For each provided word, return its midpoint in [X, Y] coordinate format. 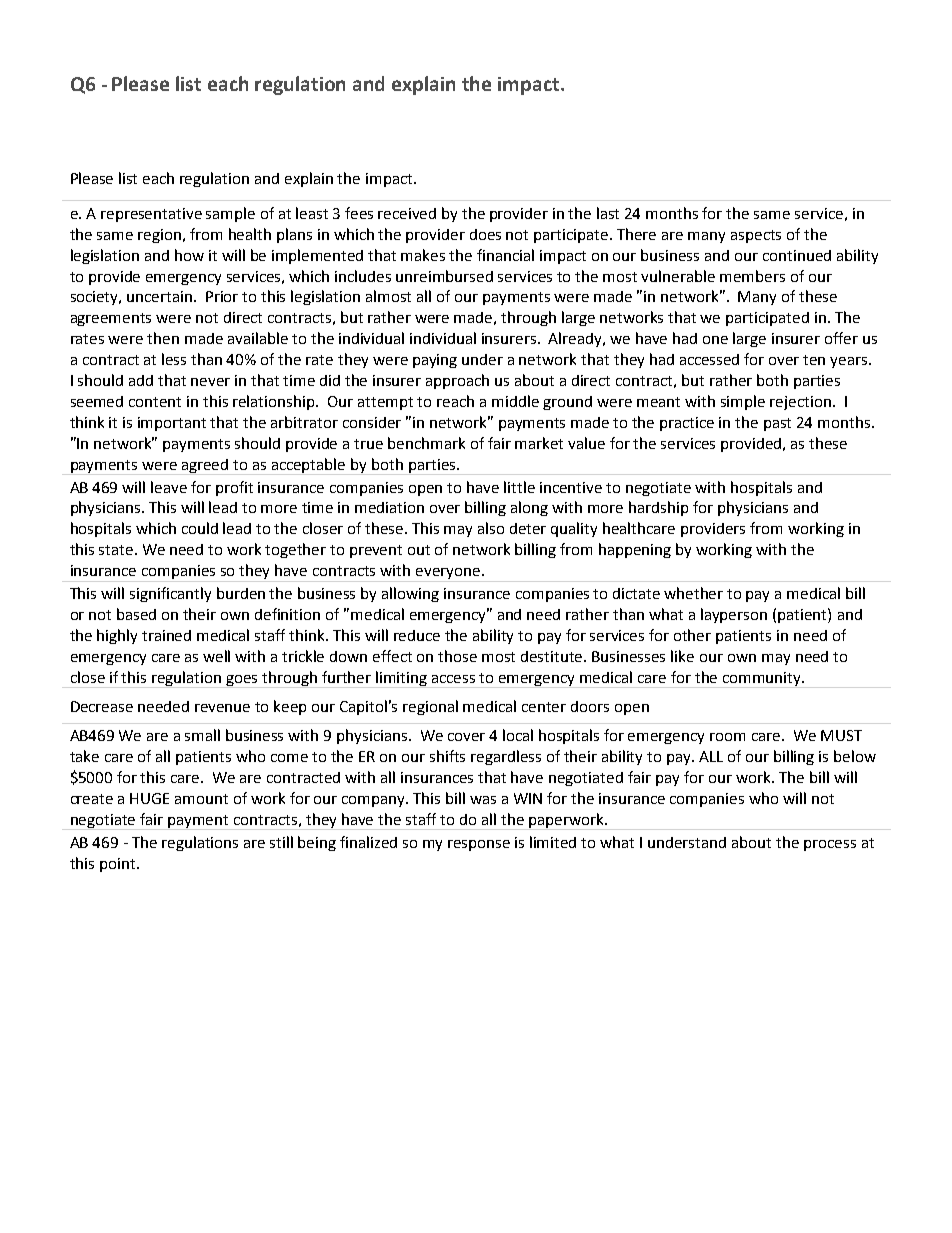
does [485, 234]
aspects [756, 236]
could [200, 528]
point [119, 865]
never [210, 382]
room [727, 737]
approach [457, 381]
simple [743, 402]
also [491, 528]
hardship [658, 508]
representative [151, 215]
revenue [222, 708]
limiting [402, 679]
